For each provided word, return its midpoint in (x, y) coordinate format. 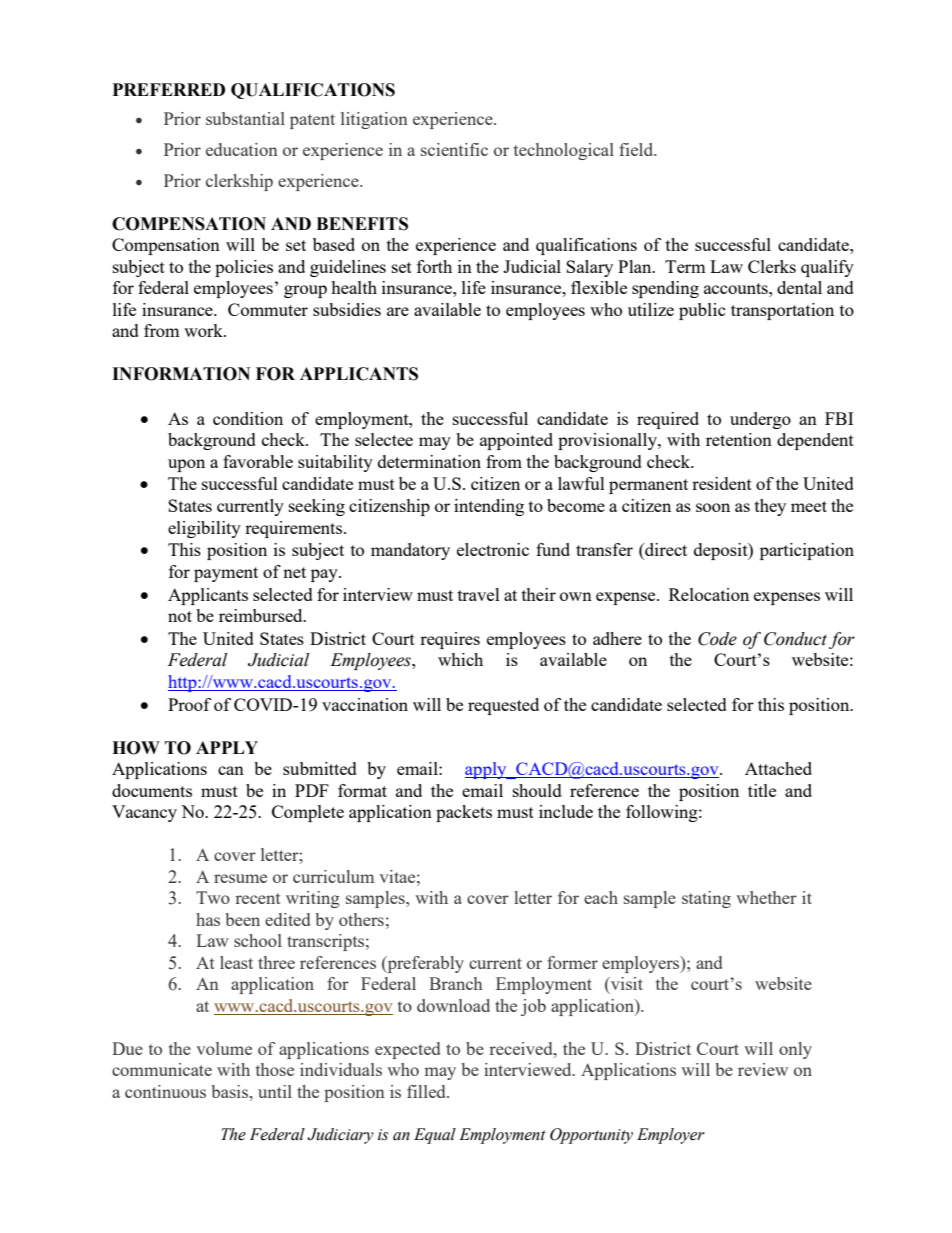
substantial (245, 118)
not (180, 616)
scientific (454, 149)
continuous (165, 1091)
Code (717, 639)
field (637, 149)
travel (479, 594)
